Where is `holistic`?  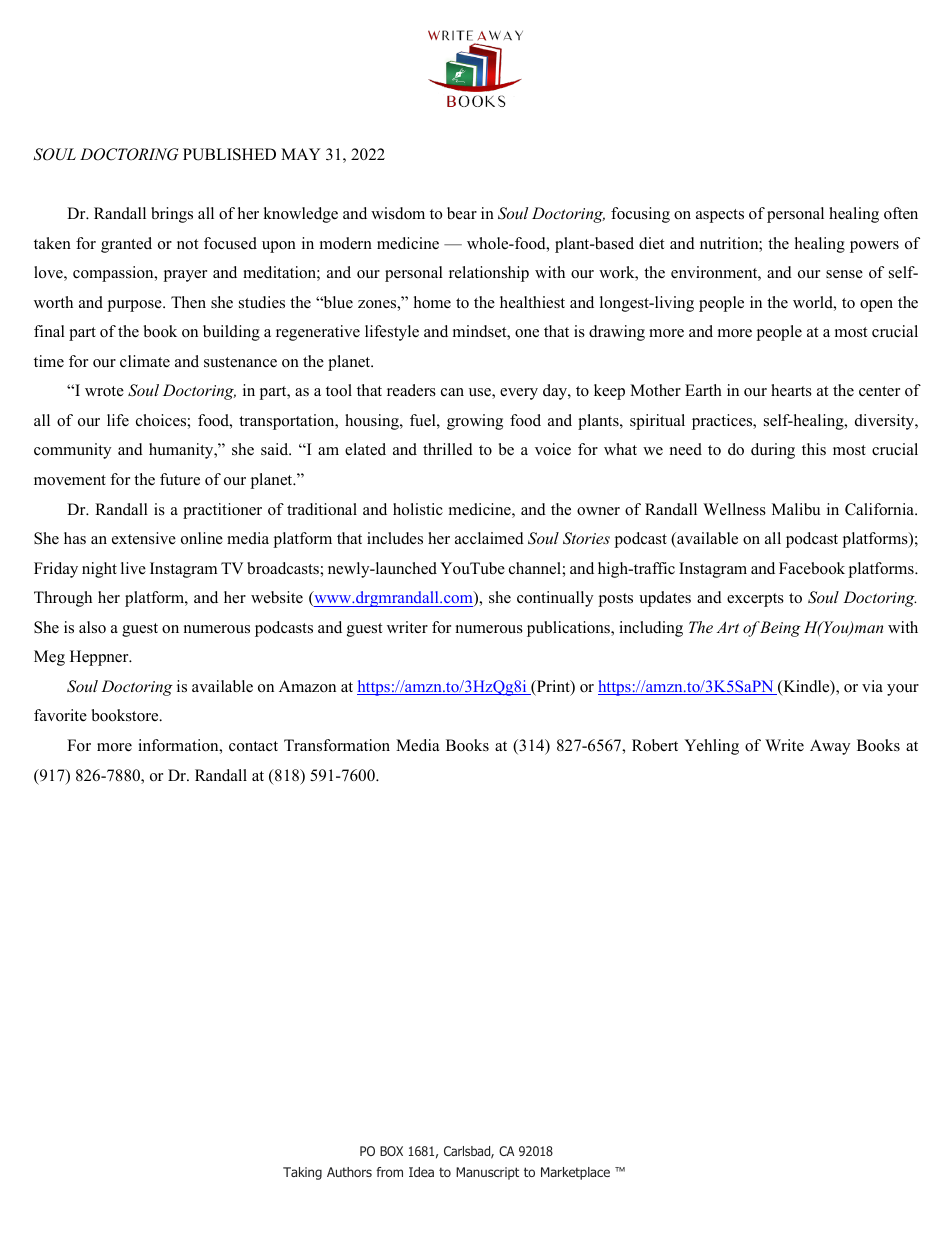
holistic is located at coordinates (418, 509).
